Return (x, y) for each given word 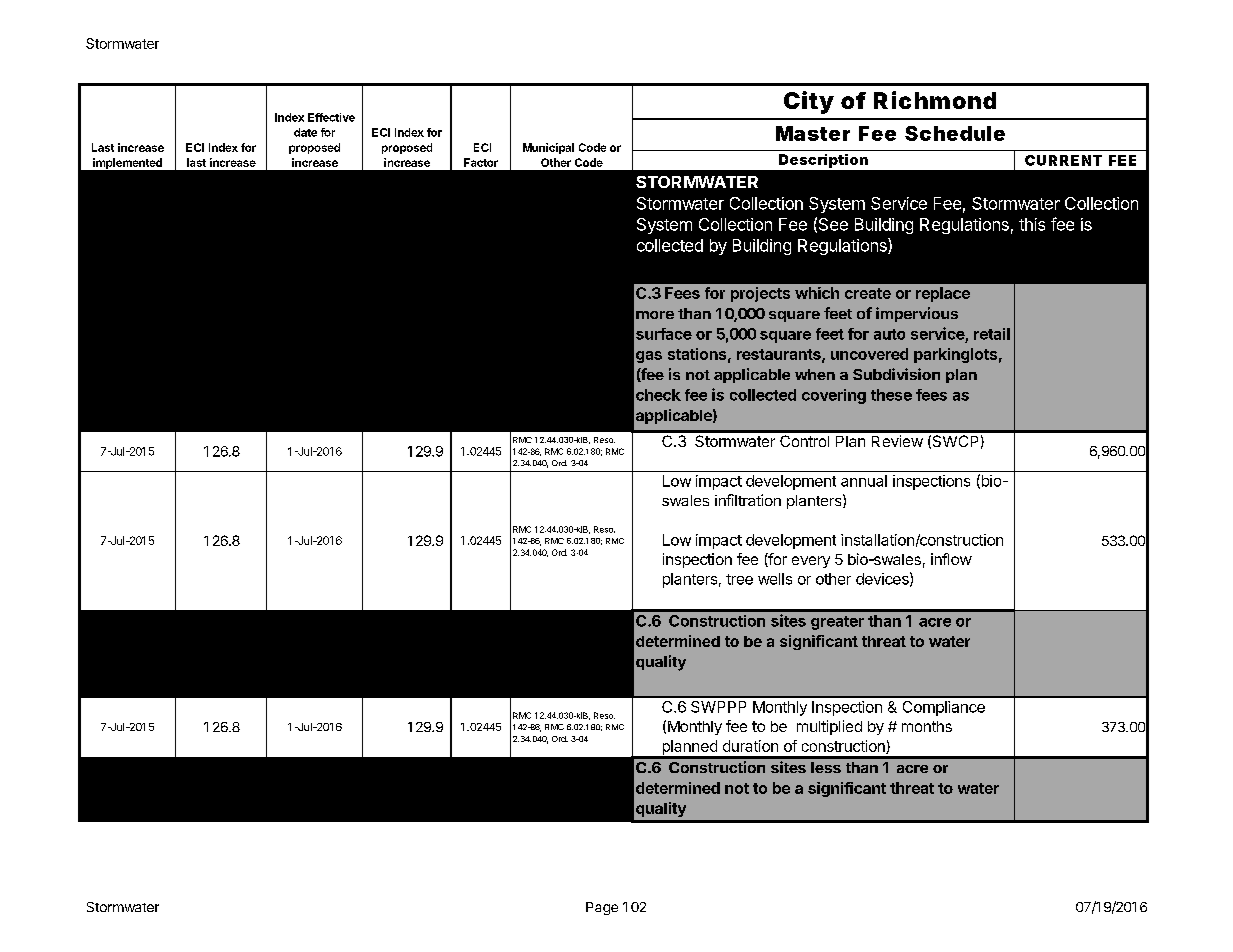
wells (775, 579)
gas (649, 357)
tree (739, 579)
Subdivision (896, 374)
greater (837, 623)
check (658, 395)
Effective (331, 117)
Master (813, 133)
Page (602, 908)
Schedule (955, 133)
